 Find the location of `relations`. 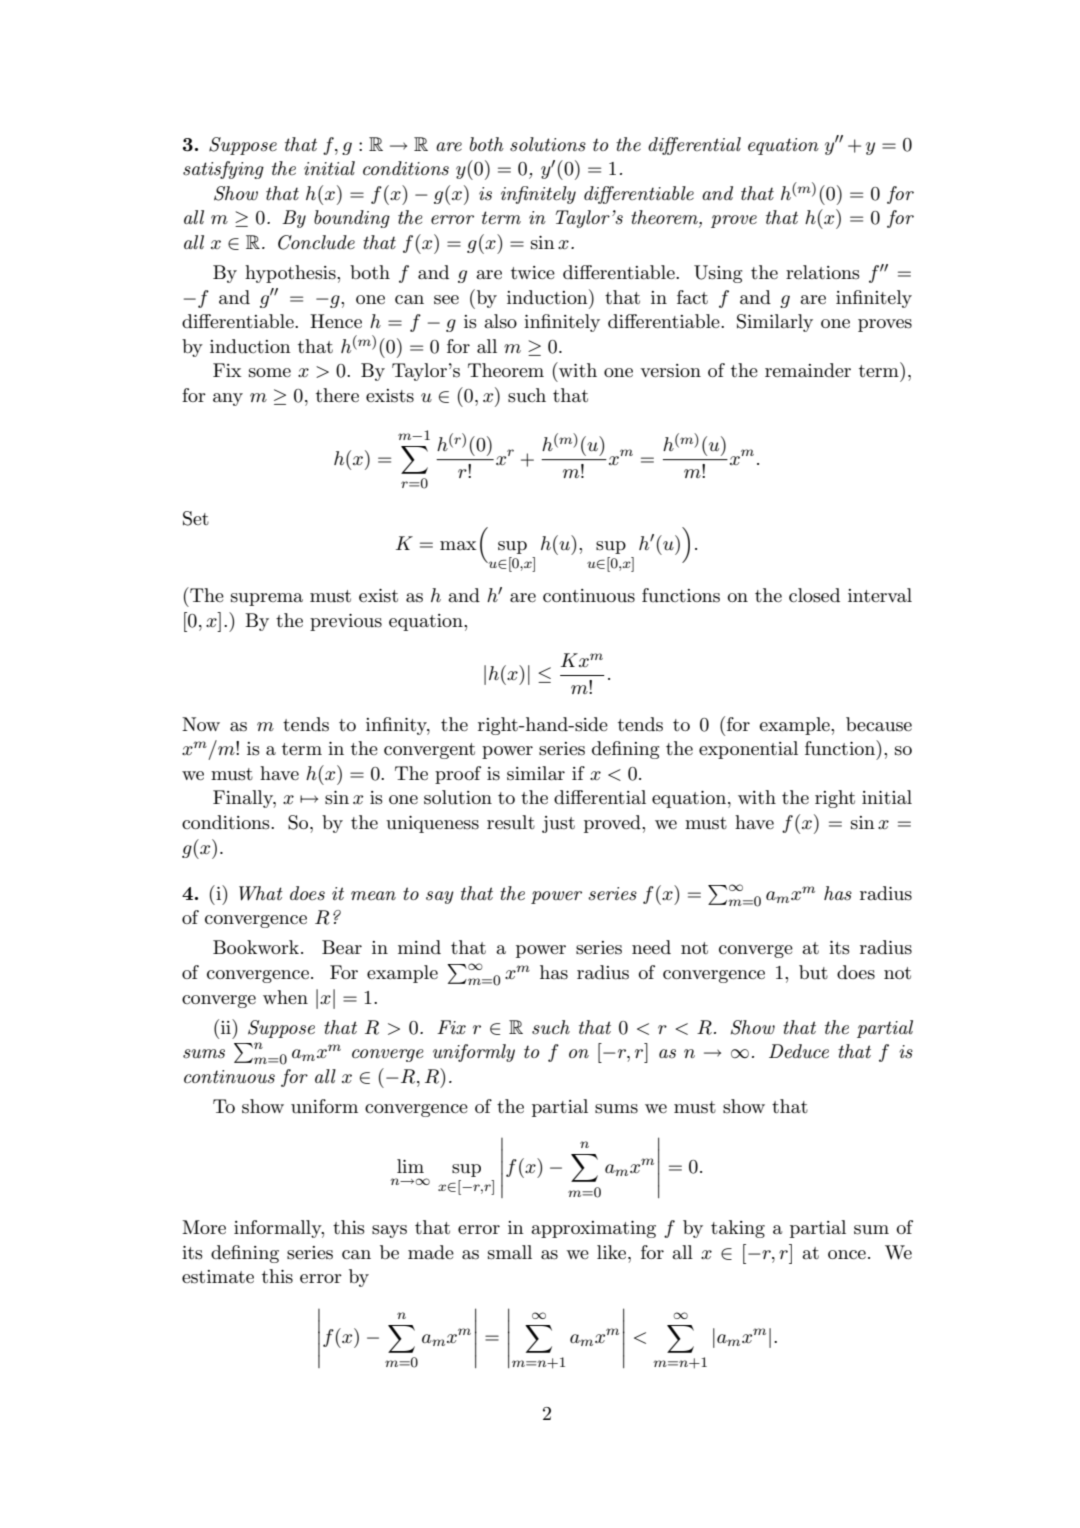

relations is located at coordinates (823, 272).
